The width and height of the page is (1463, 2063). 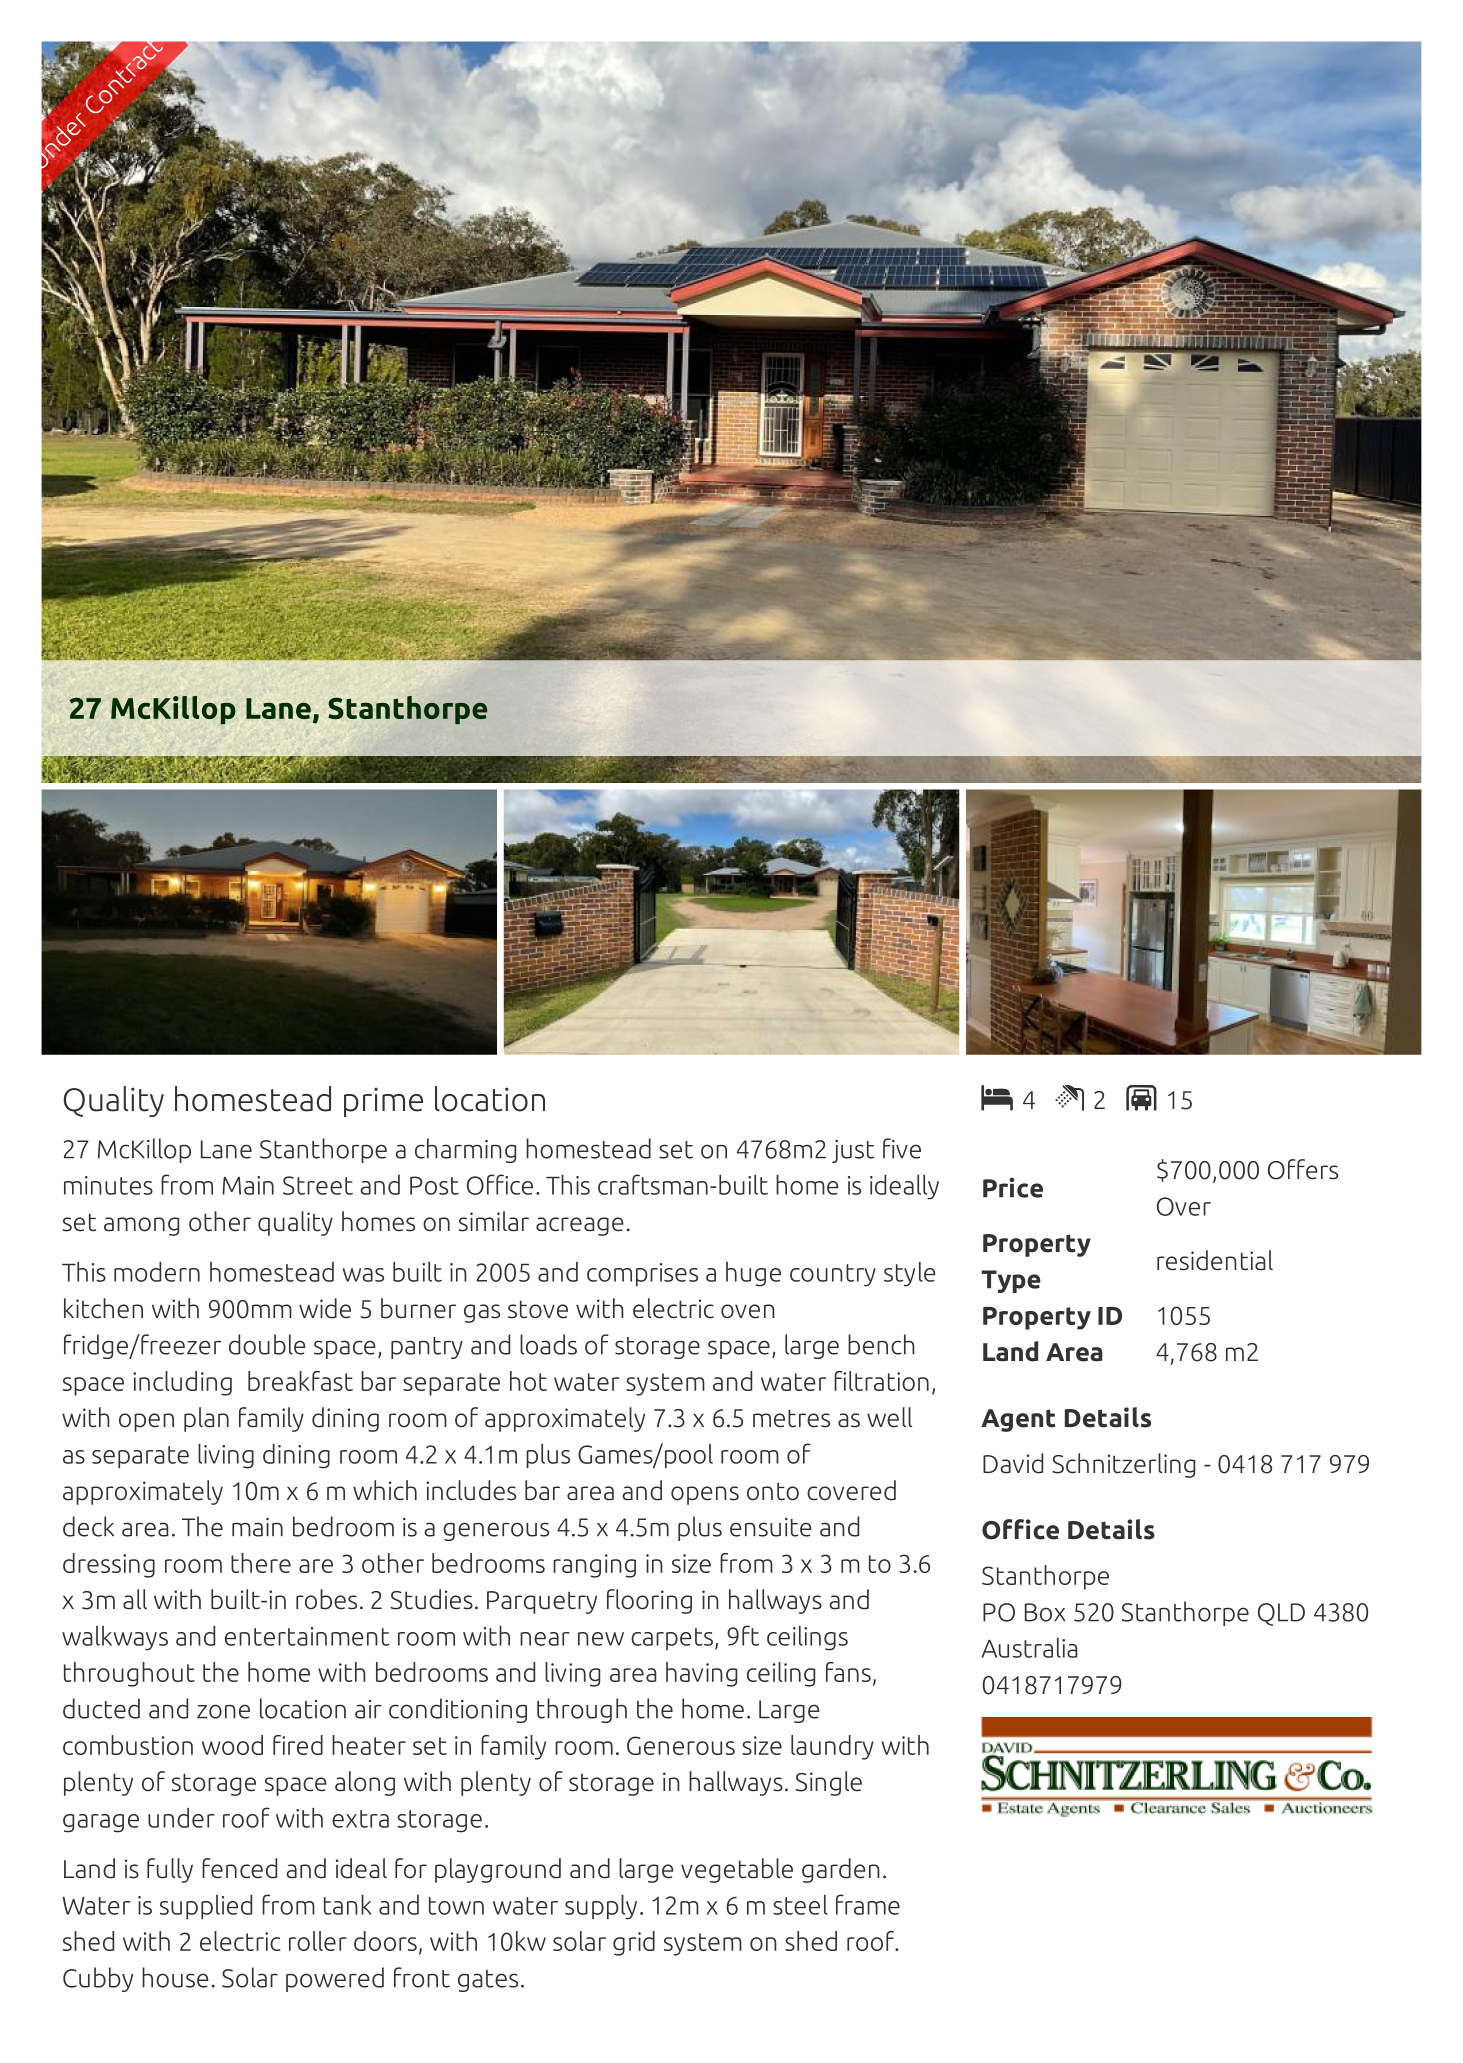 I want to click on prime, so click(x=383, y=1102).
